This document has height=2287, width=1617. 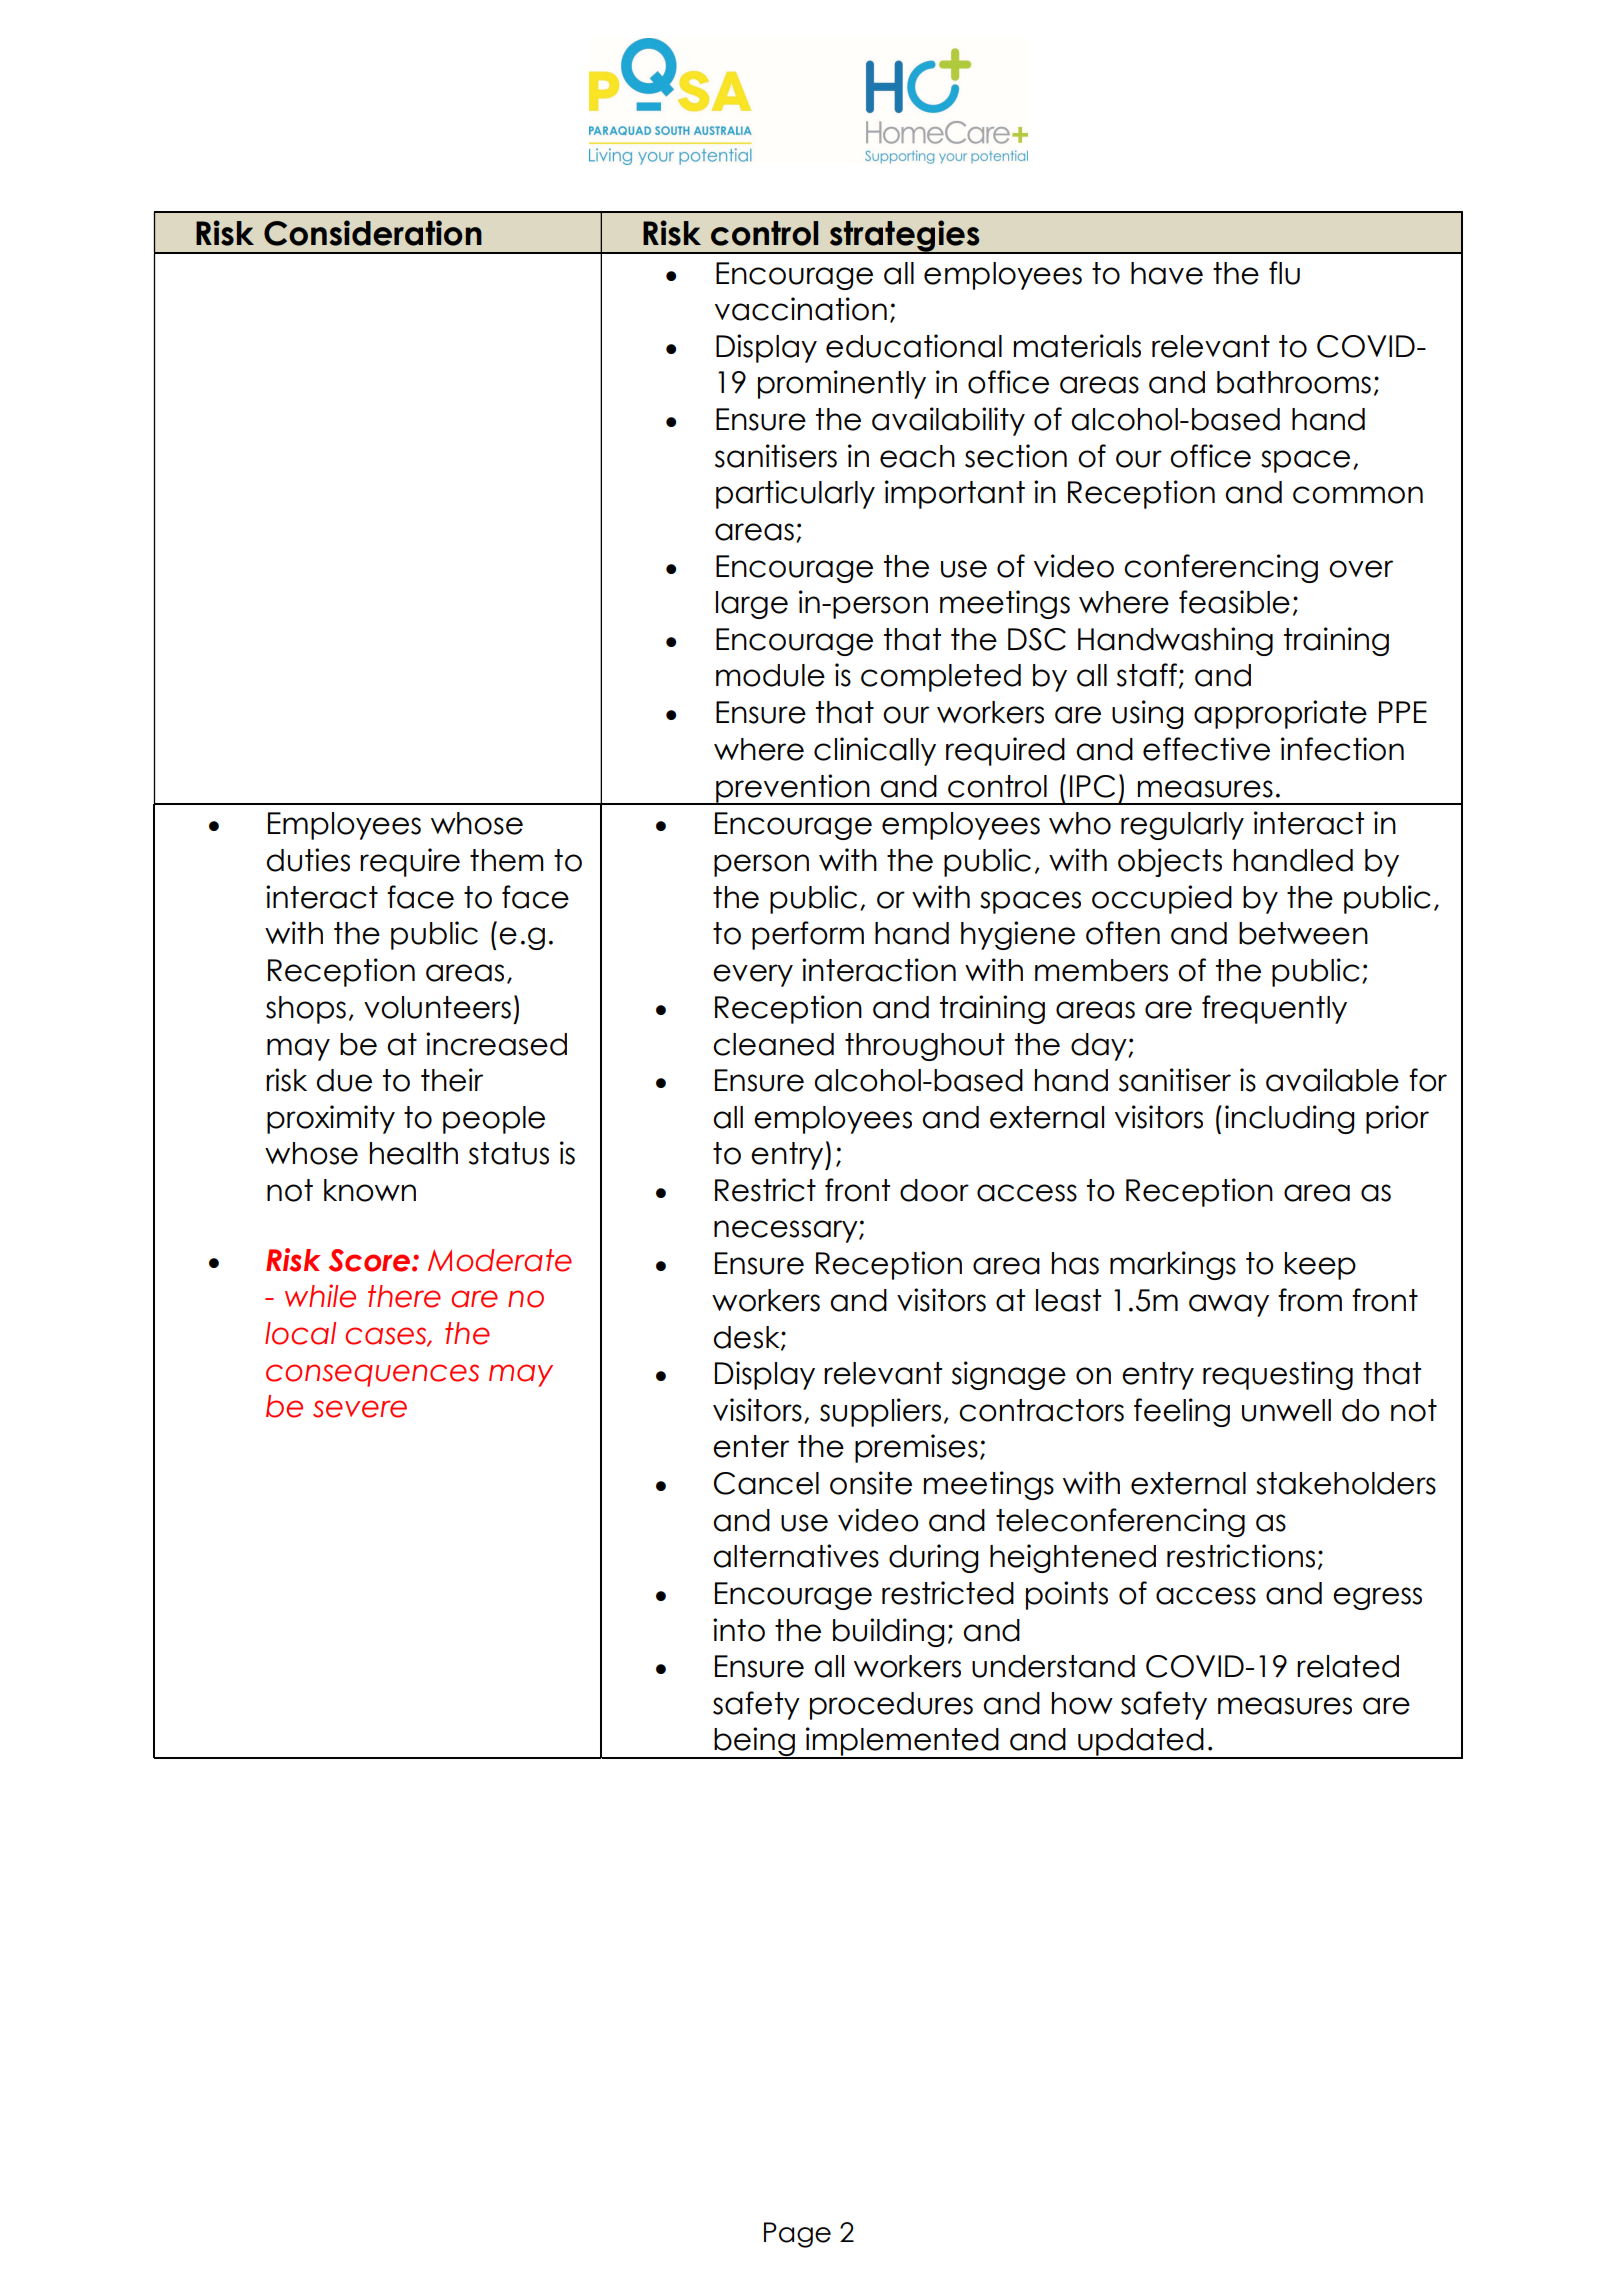 What do you see at coordinates (787, 1231) in the document?
I see `necessary` at bounding box center [787, 1231].
